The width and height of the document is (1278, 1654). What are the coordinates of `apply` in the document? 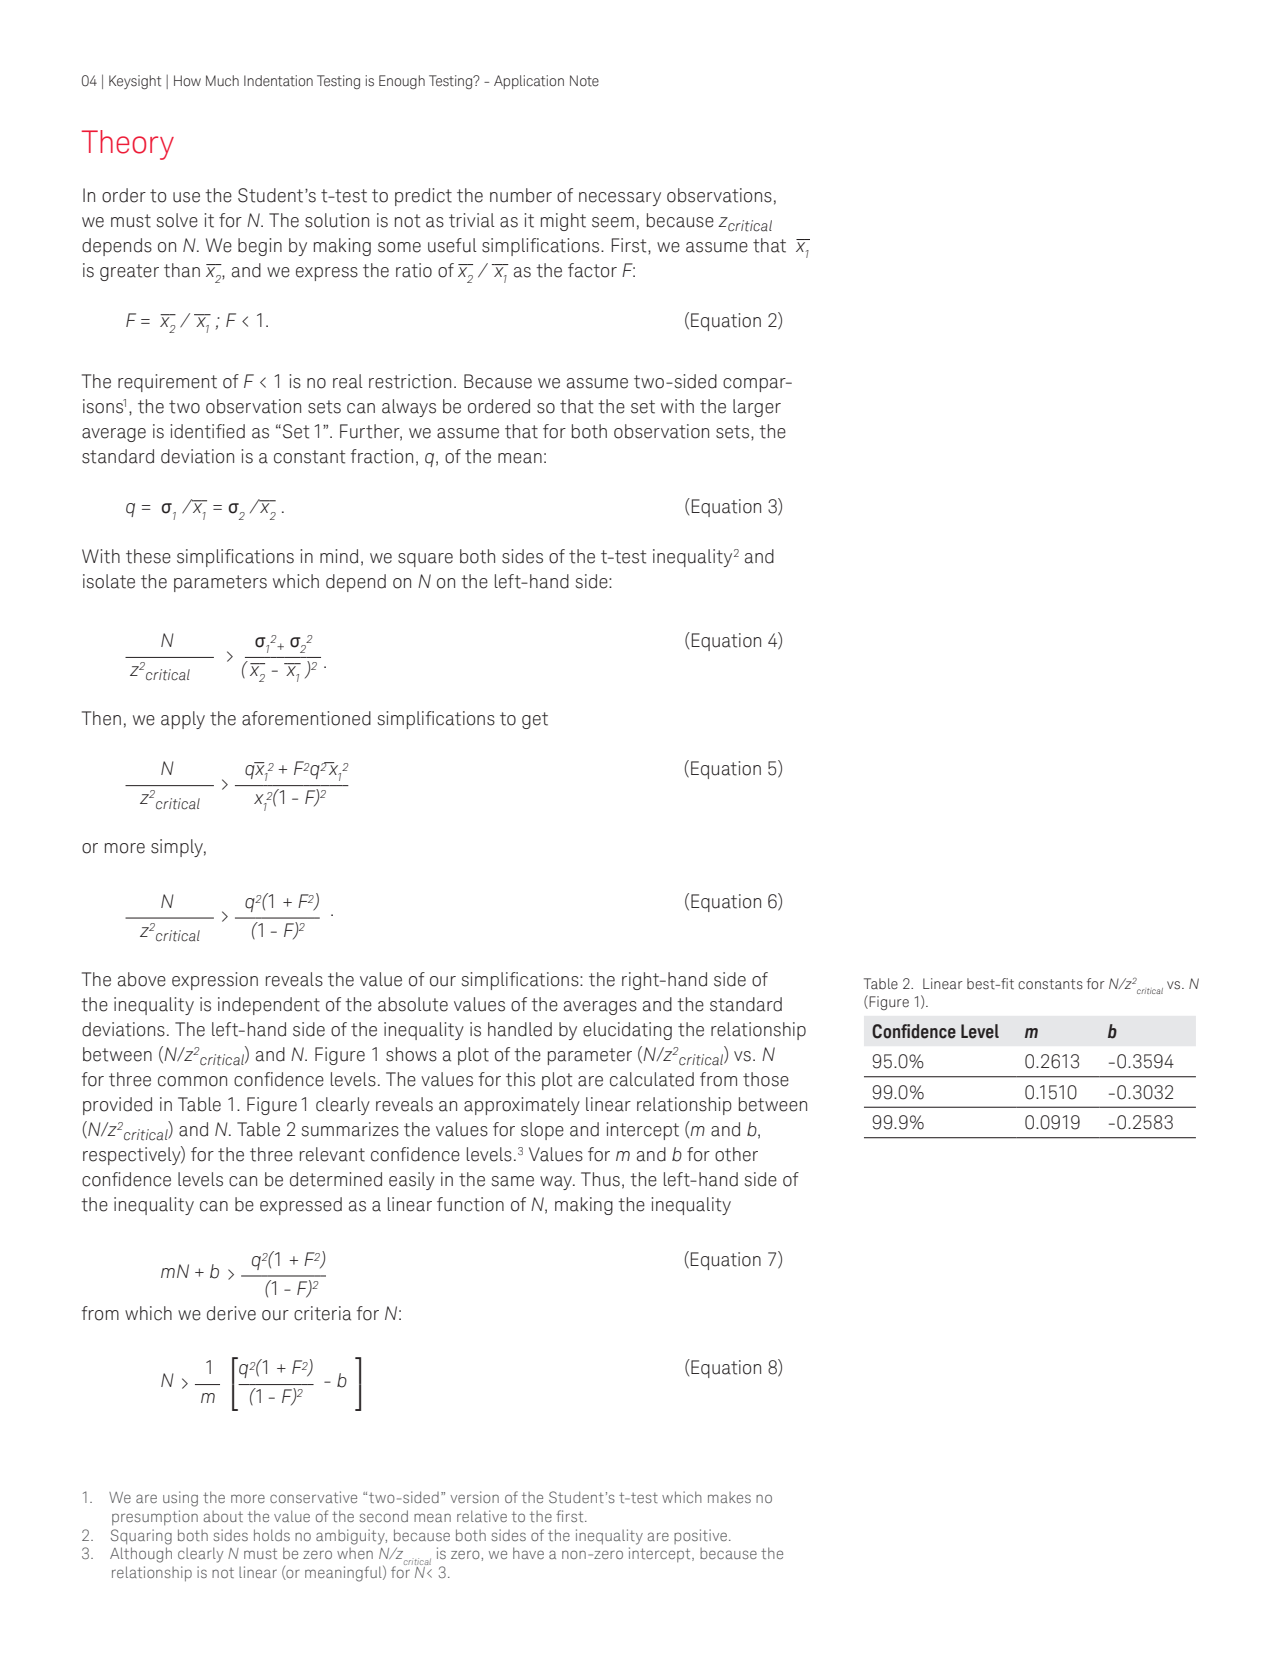 It's located at (183, 720).
